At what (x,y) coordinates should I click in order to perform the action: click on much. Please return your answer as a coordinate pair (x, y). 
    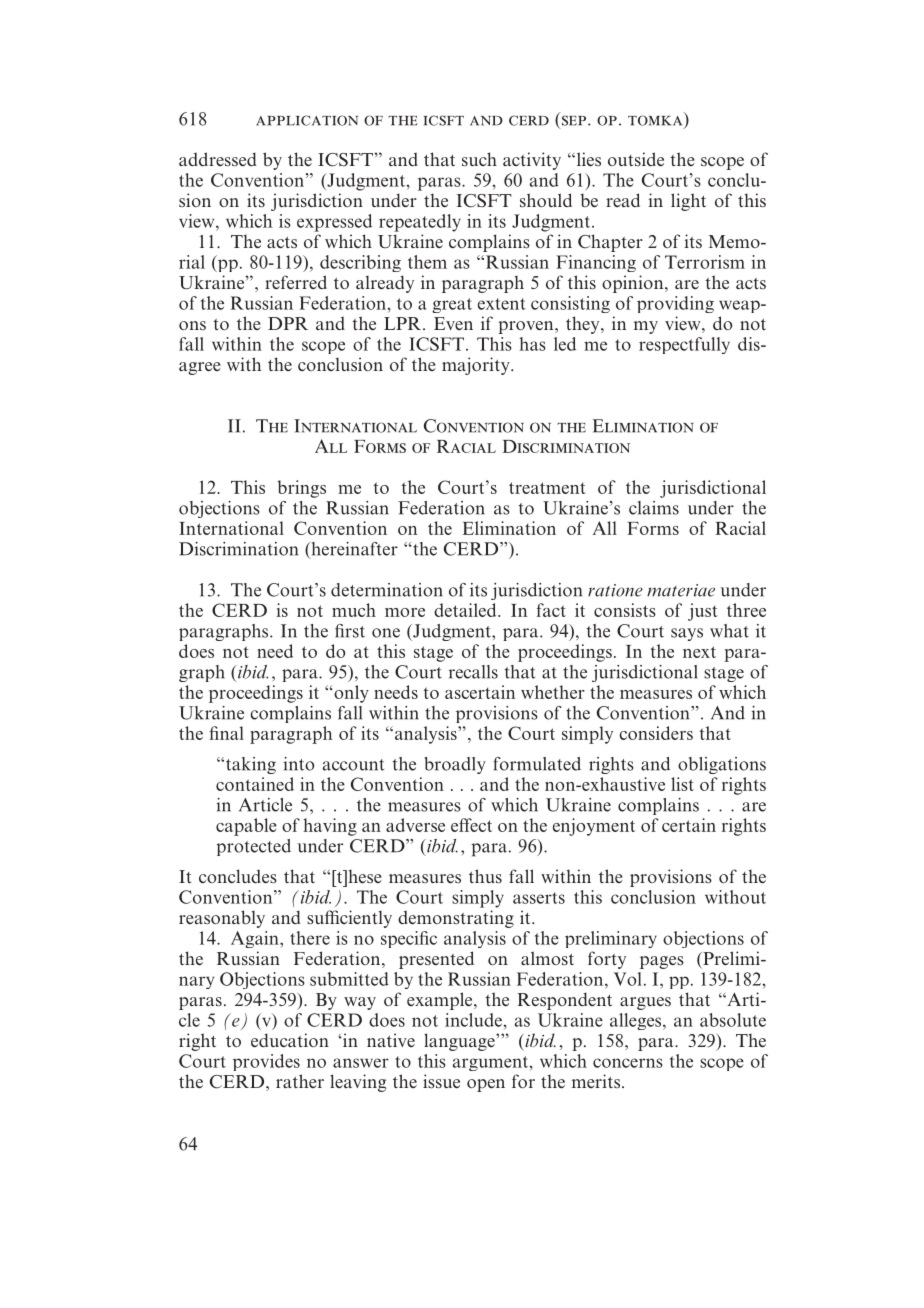
    Looking at the image, I should click on (354, 610).
